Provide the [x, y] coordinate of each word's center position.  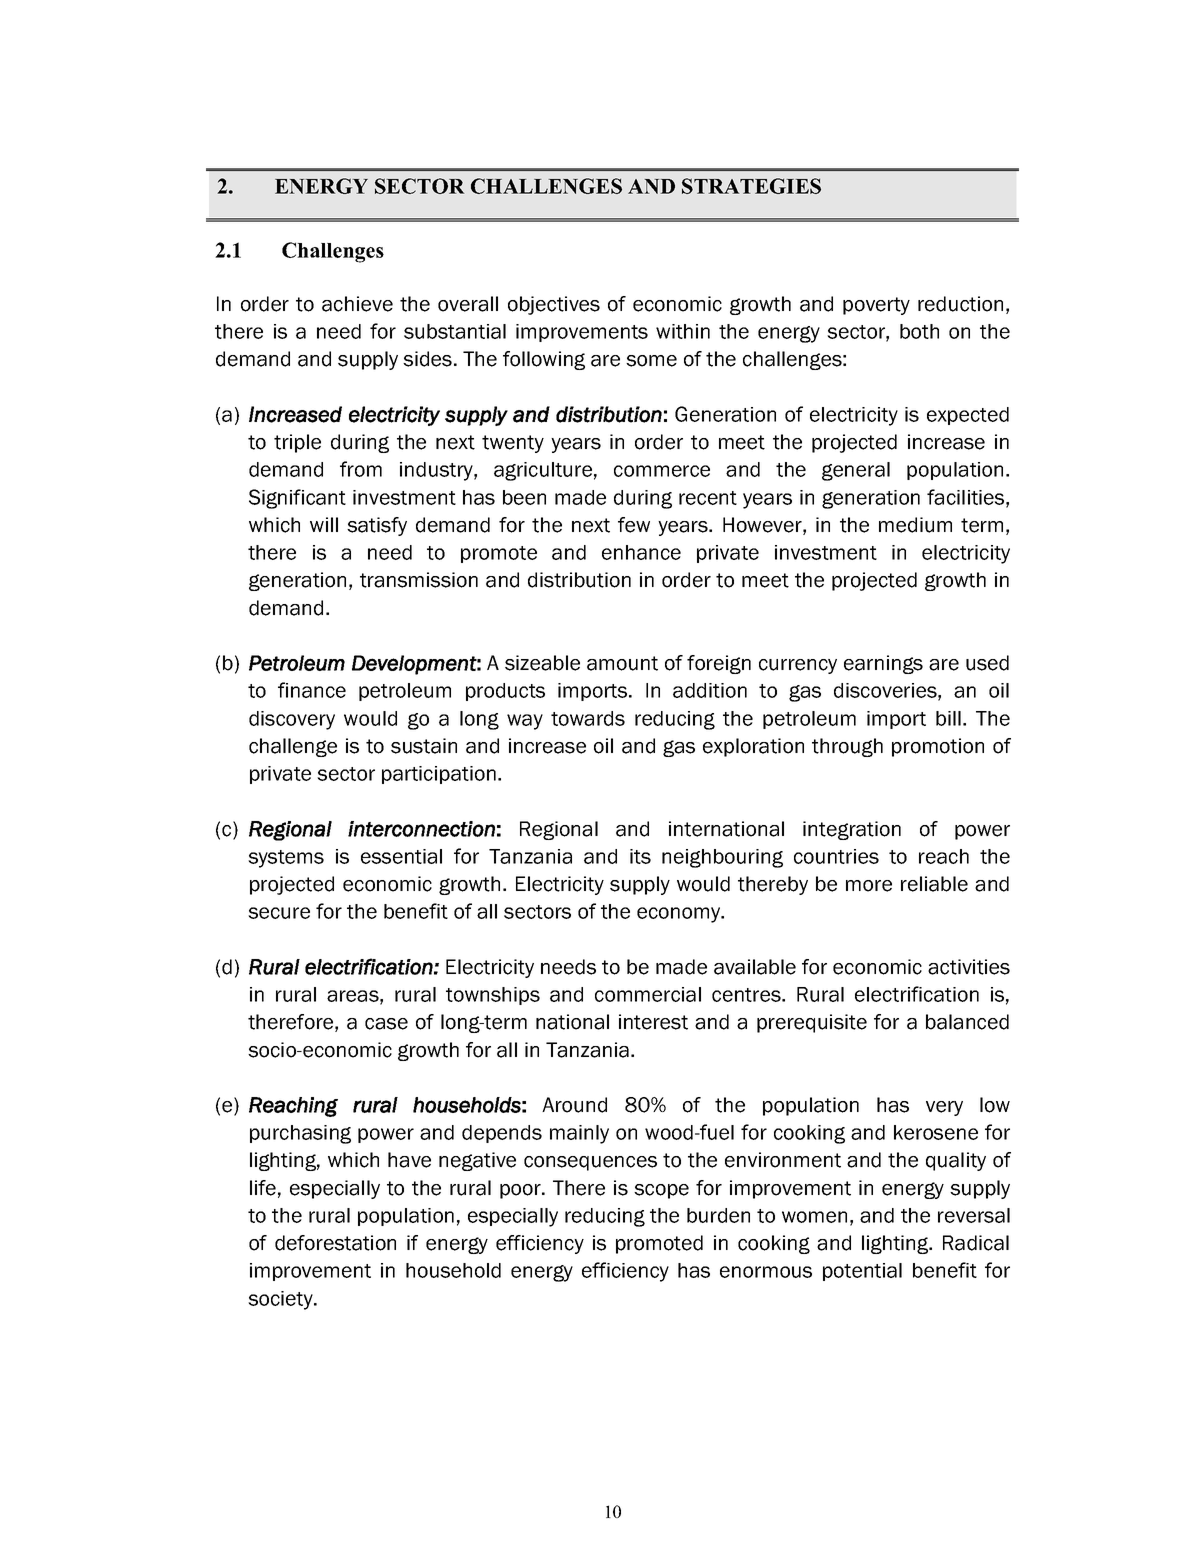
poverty [876, 306]
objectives [554, 305]
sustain [424, 746]
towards [588, 718]
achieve [357, 304]
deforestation [335, 1243]
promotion [938, 747]
